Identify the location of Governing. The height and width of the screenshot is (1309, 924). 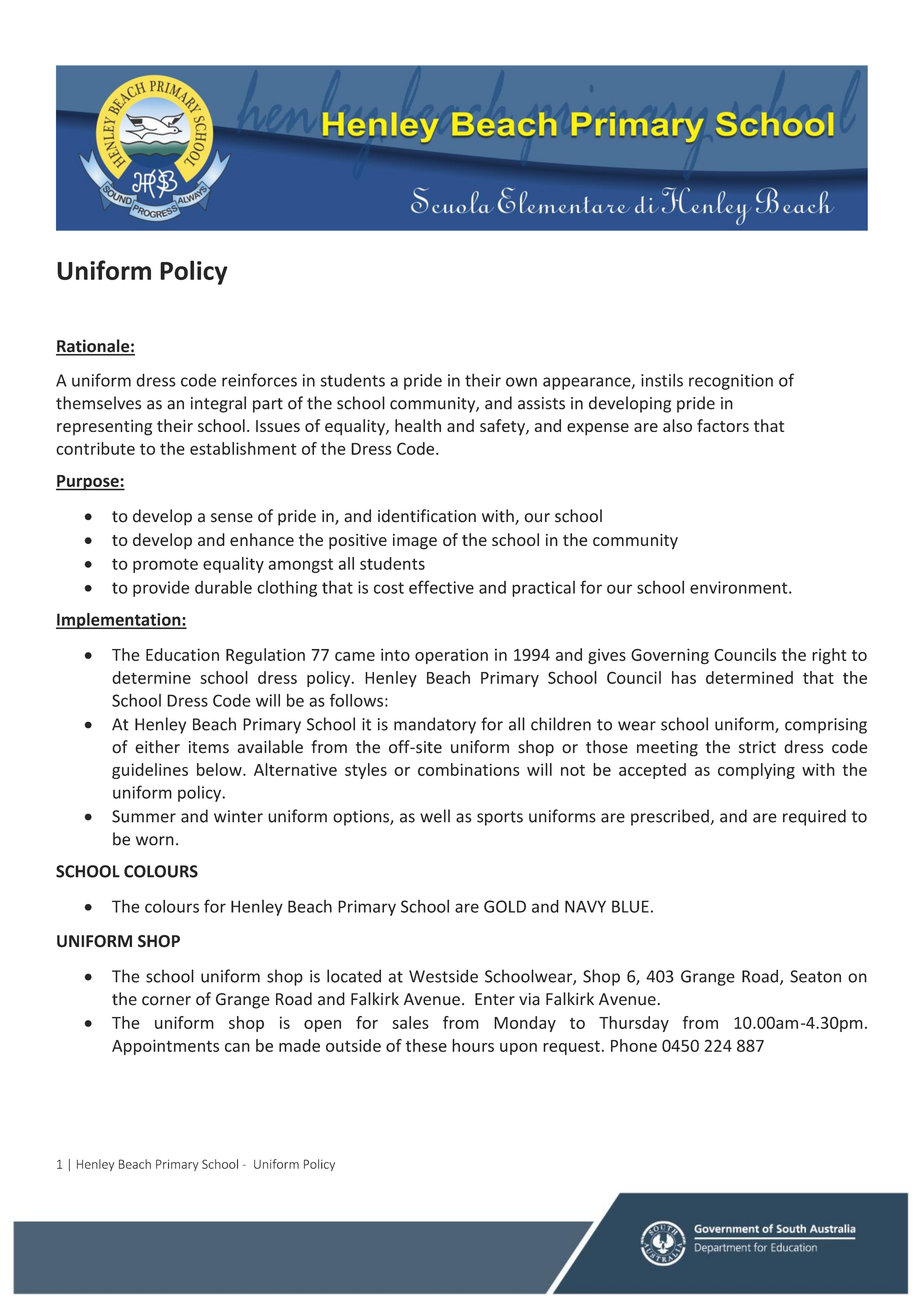
(670, 656).
